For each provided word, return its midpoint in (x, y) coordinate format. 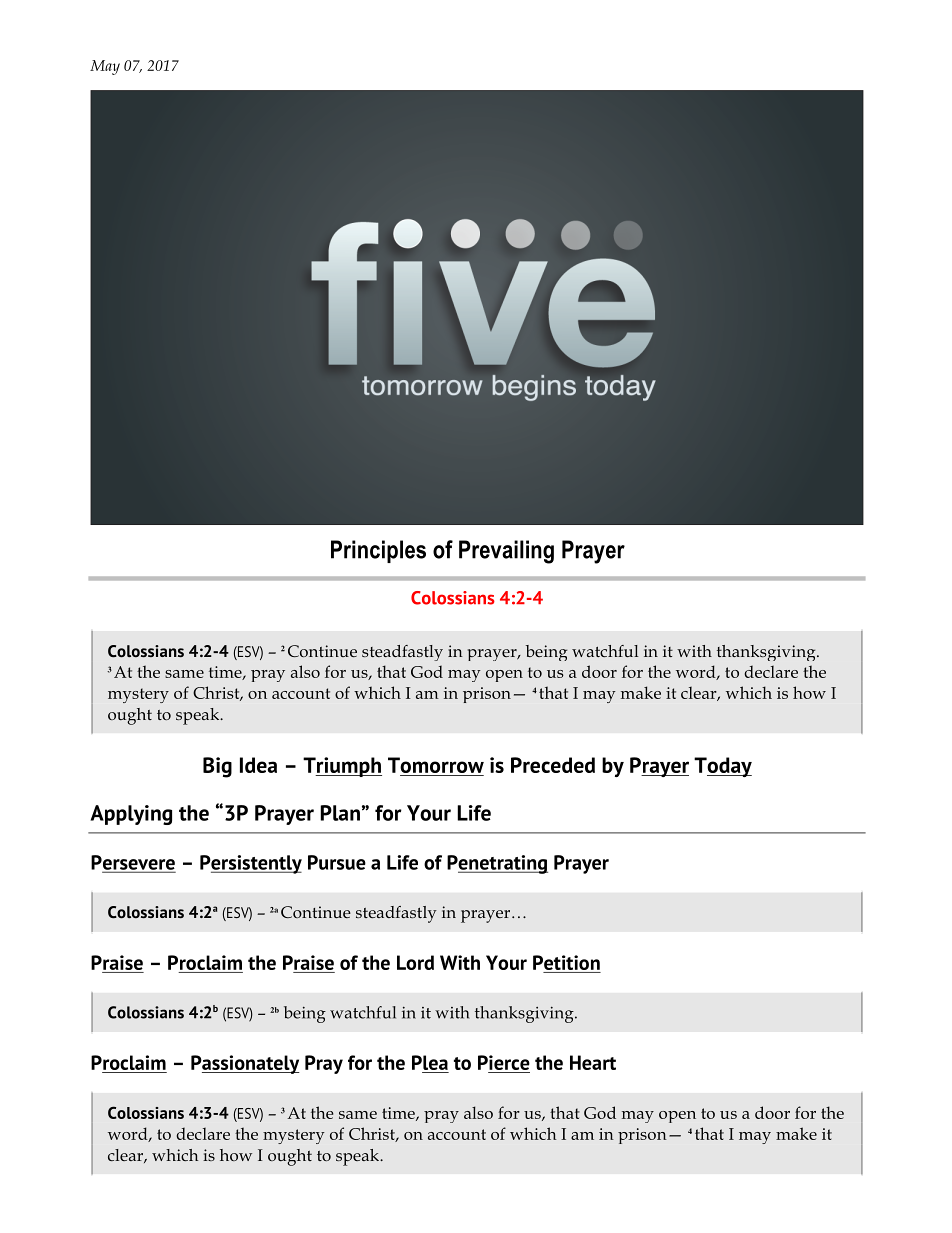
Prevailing (506, 552)
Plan (340, 813)
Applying (131, 815)
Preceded (553, 765)
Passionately (245, 1064)
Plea (430, 1064)
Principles (378, 551)
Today (723, 767)
